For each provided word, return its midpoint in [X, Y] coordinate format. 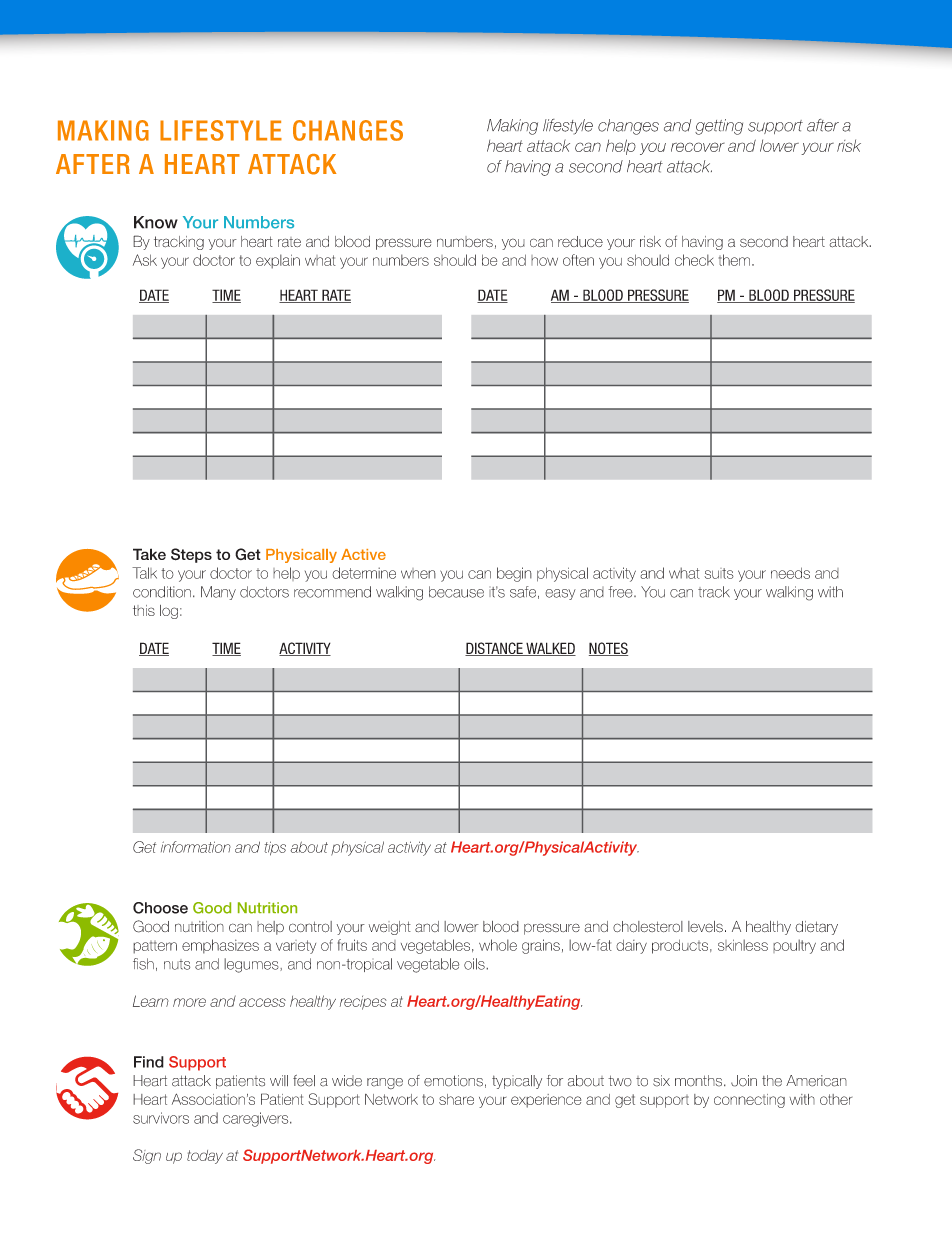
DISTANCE [495, 649]
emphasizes [220, 946]
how [544, 260]
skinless [743, 945]
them [734, 260]
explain [278, 261]
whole [498, 945]
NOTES [608, 649]
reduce [580, 242]
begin [514, 574]
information [196, 847]
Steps [191, 555]
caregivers [257, 1119]
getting [719, 127]
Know [156, 222]
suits [719, 573]
